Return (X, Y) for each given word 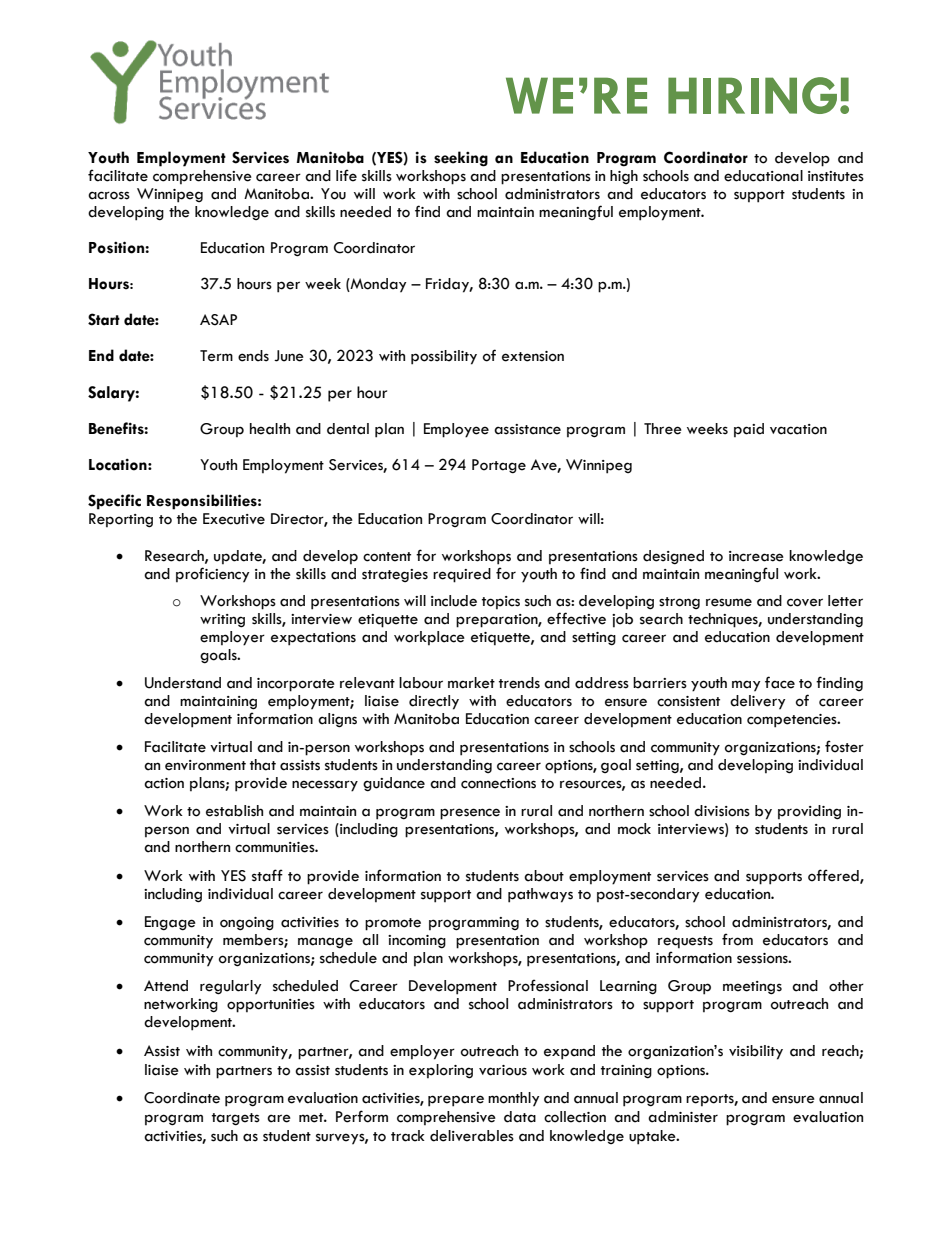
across (109, 195)
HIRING (752, 95)
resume (729, 602)
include (454, 601)
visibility (756, 1052)
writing (222, 621)
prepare (456, 1101)
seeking (461, 159)
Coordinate (182, 1098)
